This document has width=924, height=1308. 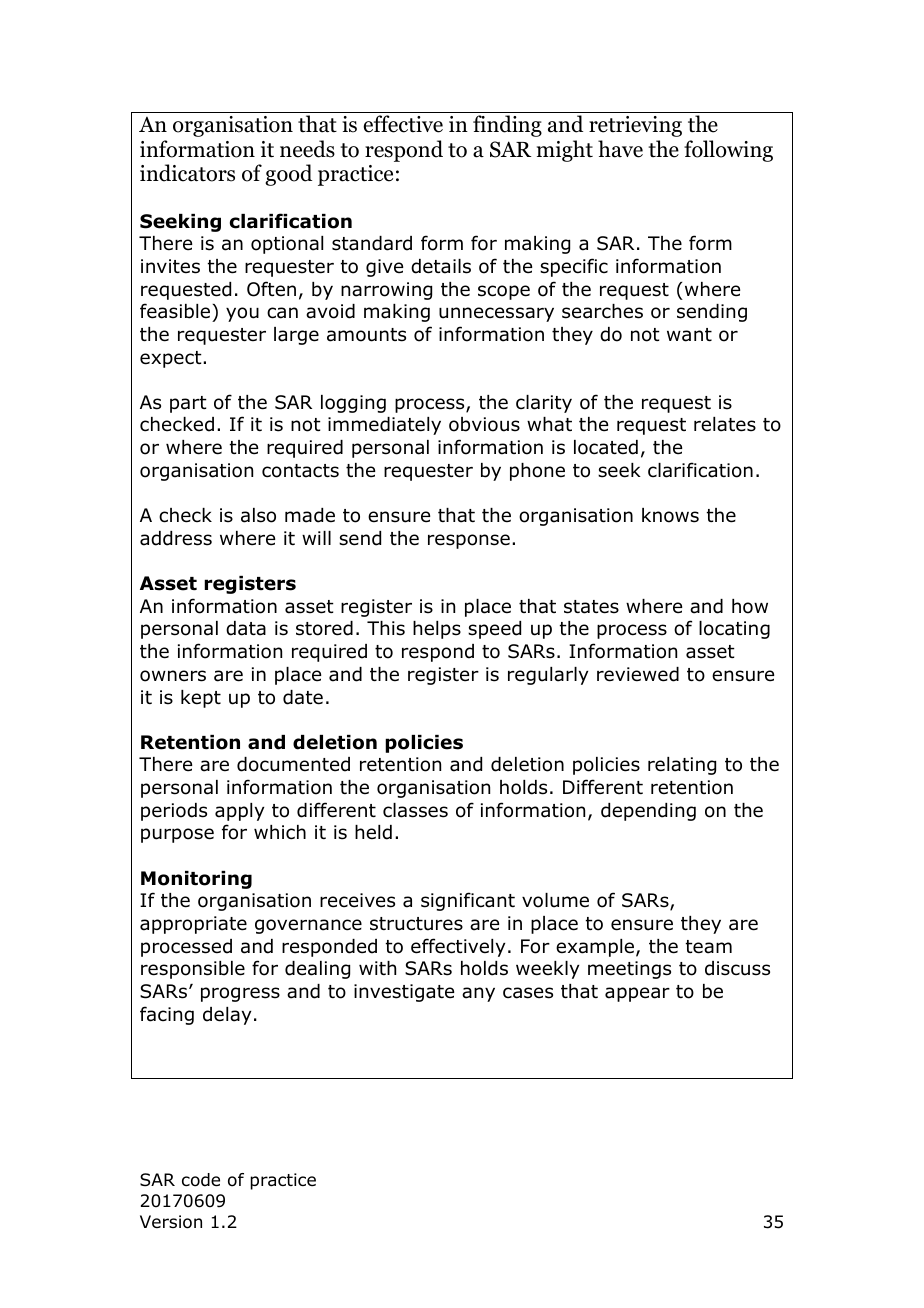 I want to click on any, so click(x=478, y=994).
